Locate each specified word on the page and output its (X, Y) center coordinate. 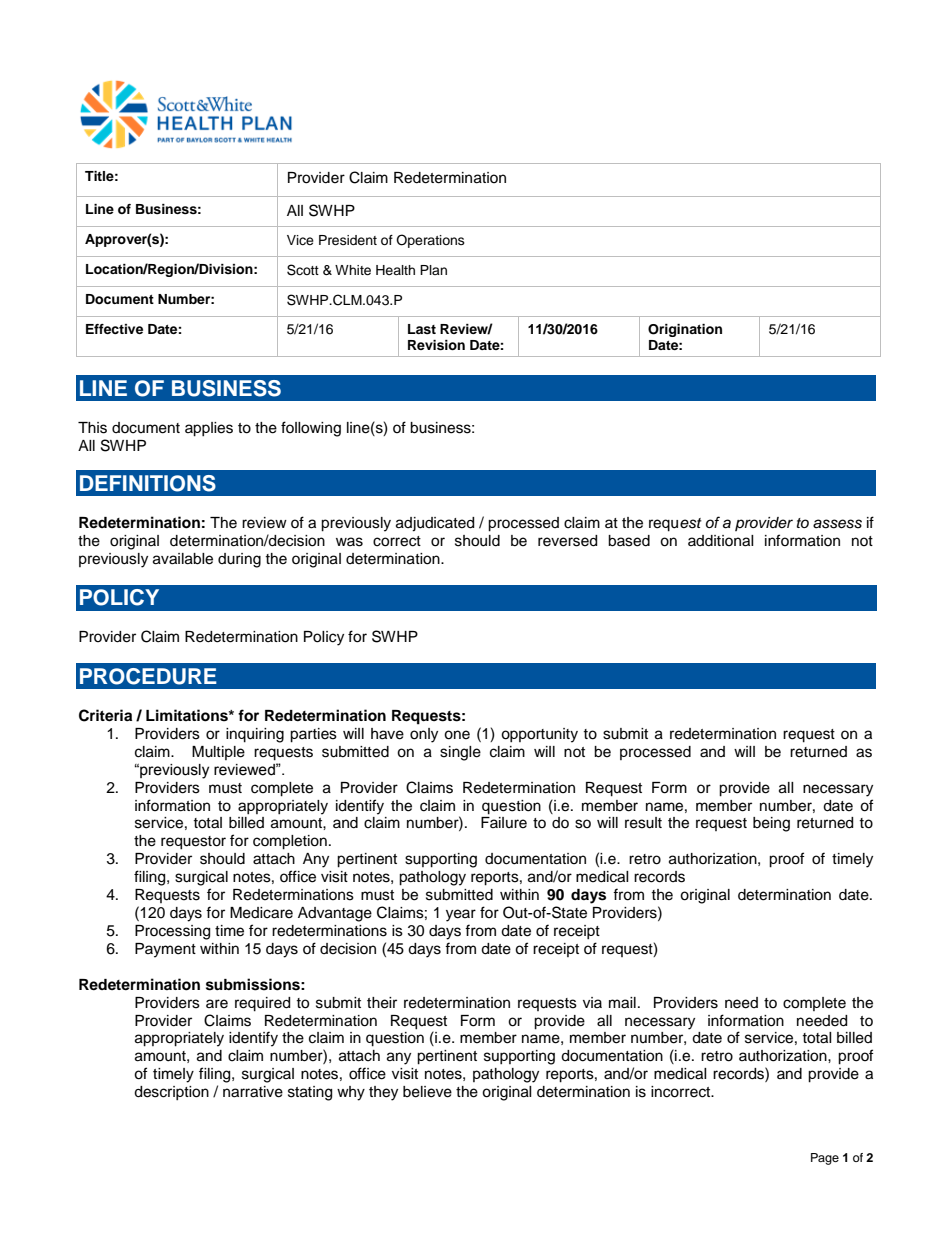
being (771, 824)
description (171, 1093)
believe (427, 1092)
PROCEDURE (148, 676)
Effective (114, 329)
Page (825, 1159)
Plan (433, 270)
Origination (685, 330)
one (457, 735)
